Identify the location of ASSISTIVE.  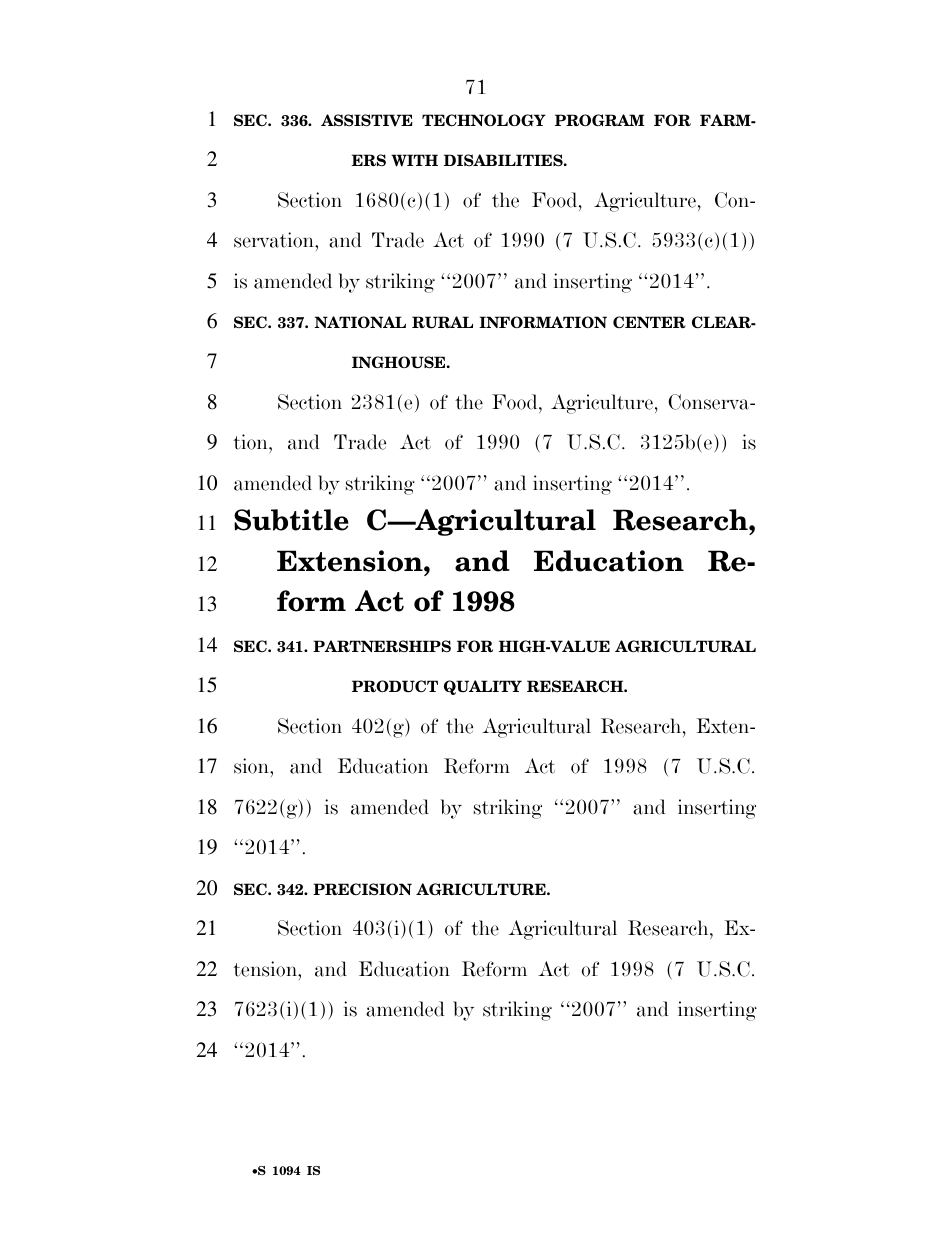
(367, 120).
